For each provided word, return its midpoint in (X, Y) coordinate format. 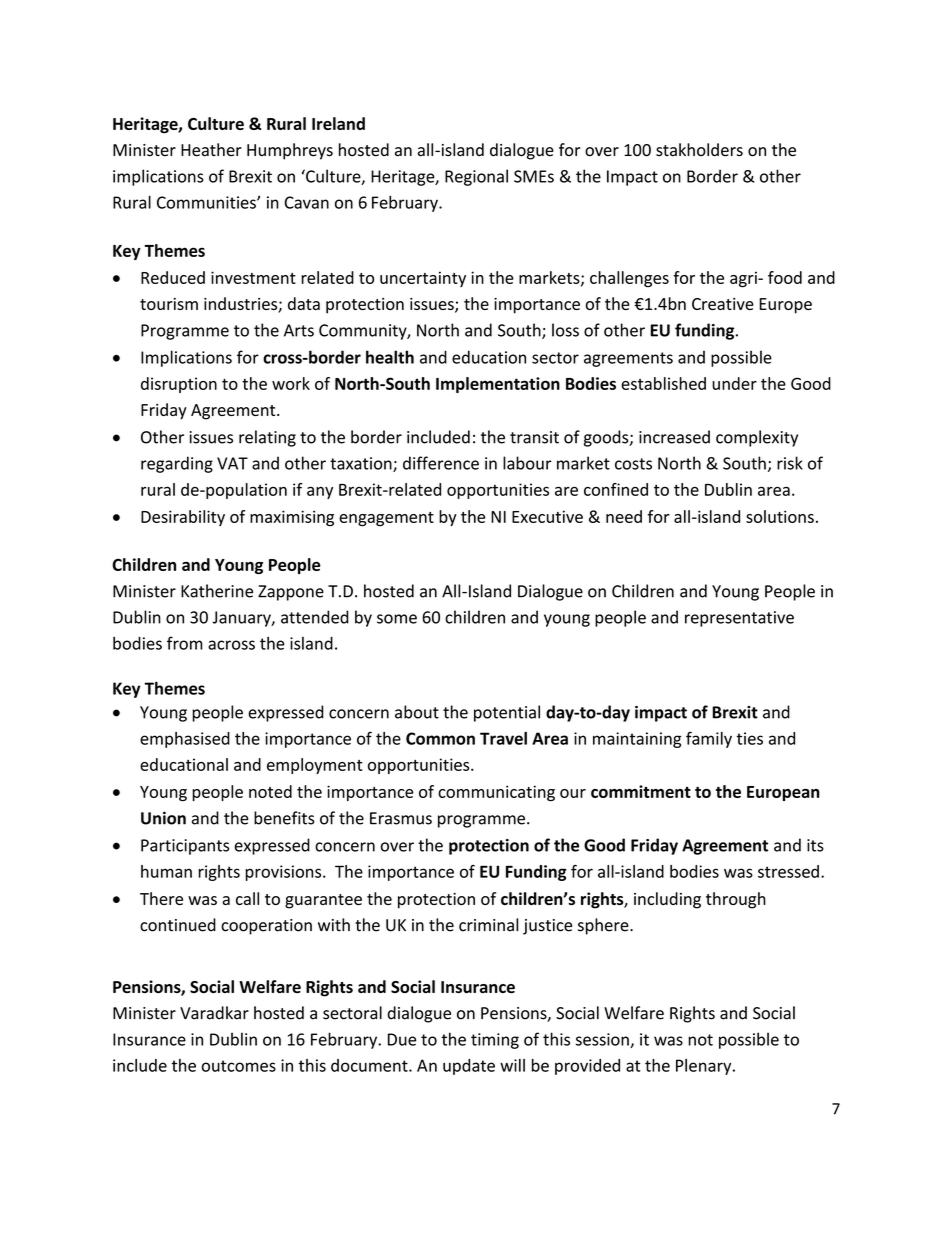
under (734, 383)
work (291, 383)
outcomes (239, 1066)
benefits (284, 818)
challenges (629, 279)
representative (739, 619)
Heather (211, 150)
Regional (476, 177)
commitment (641, 791)
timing (495, 1041)
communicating (496, 793)
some (397, 619)
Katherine (217, 591)
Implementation (498, 385)
